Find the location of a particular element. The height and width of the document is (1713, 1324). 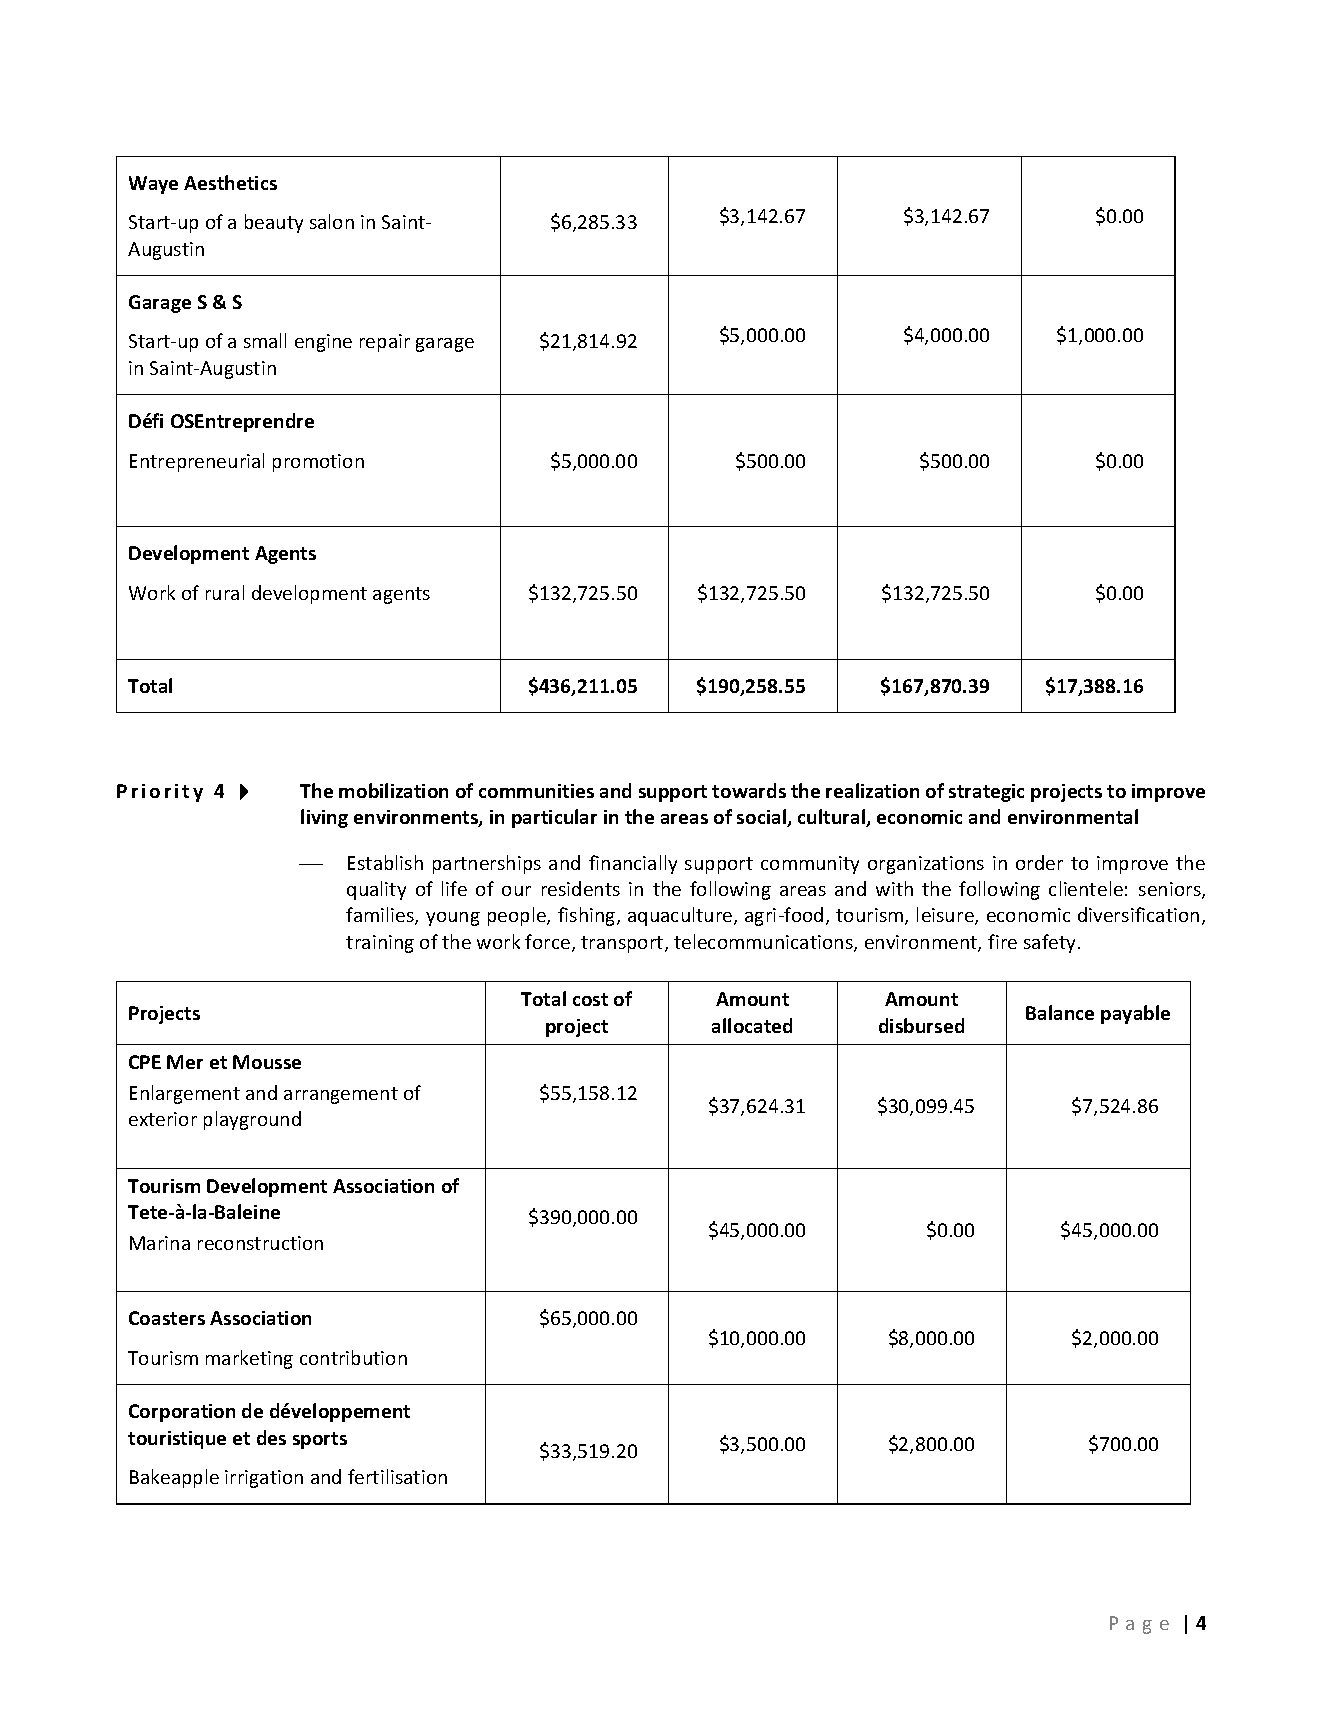

beauty is located at coordinates (274, 223).
